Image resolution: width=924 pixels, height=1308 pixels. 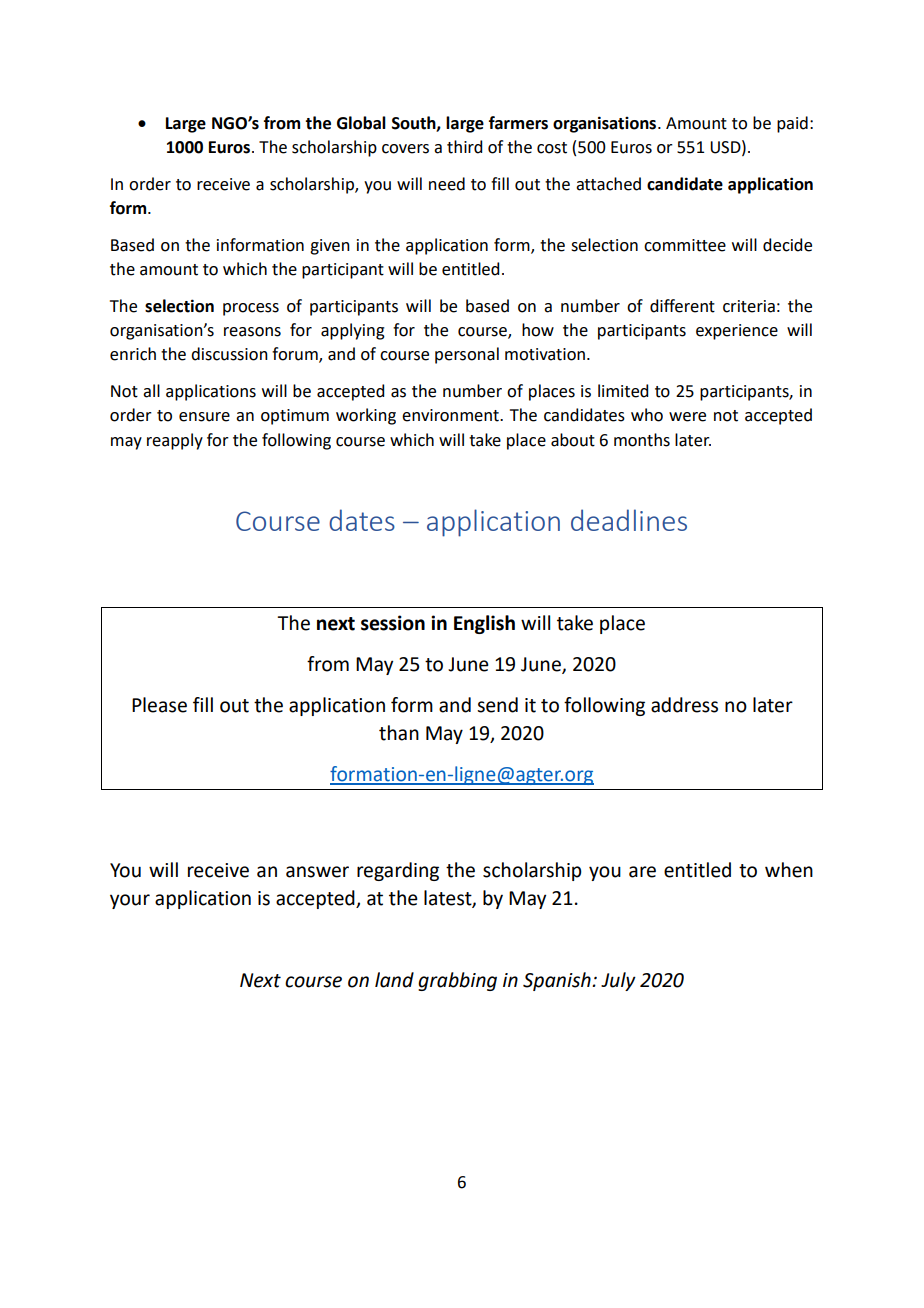 I want to click on July, so click(x=618, y=981).
